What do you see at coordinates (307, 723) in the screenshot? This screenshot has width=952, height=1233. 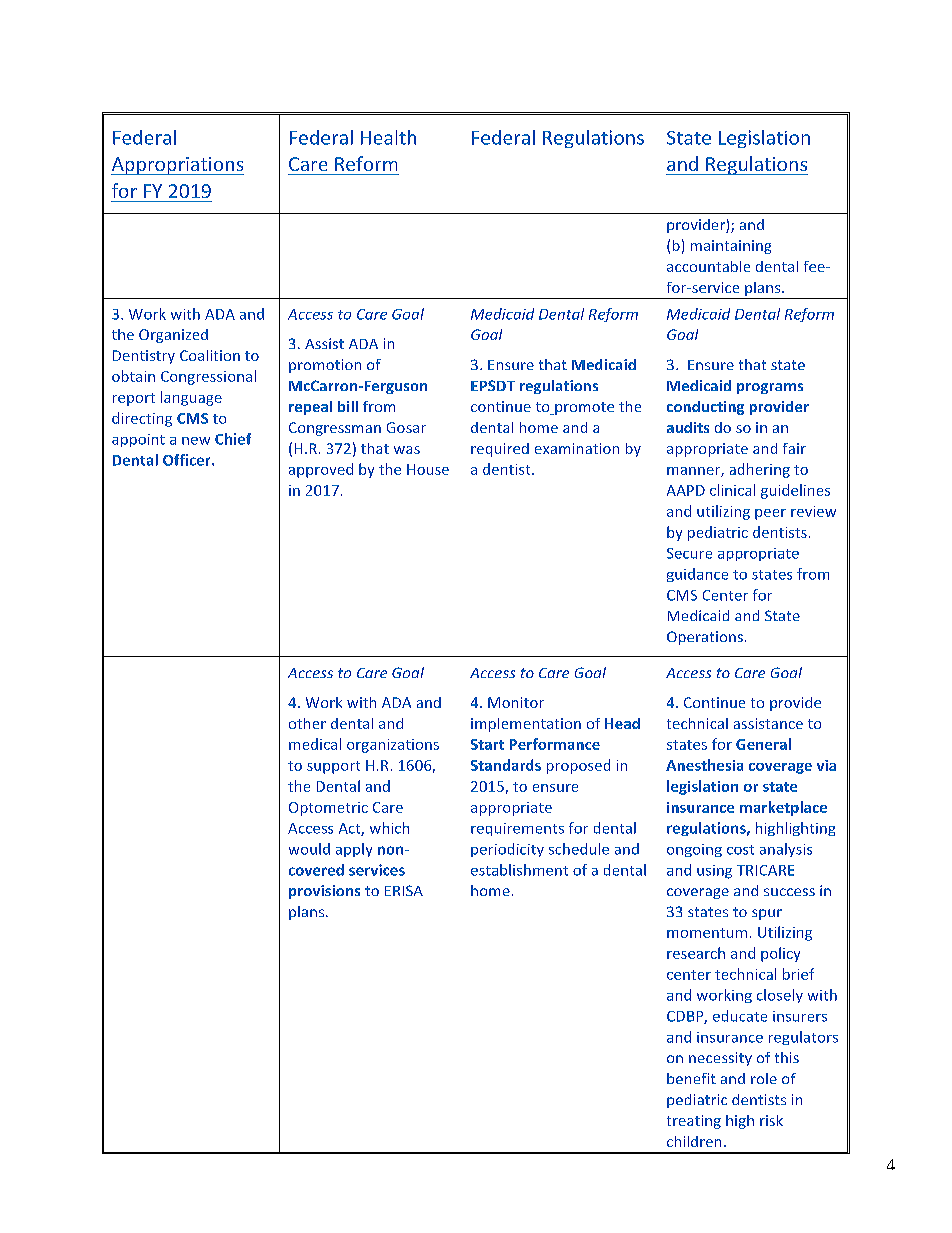 I see `other` at bounding box center [307, 723].
